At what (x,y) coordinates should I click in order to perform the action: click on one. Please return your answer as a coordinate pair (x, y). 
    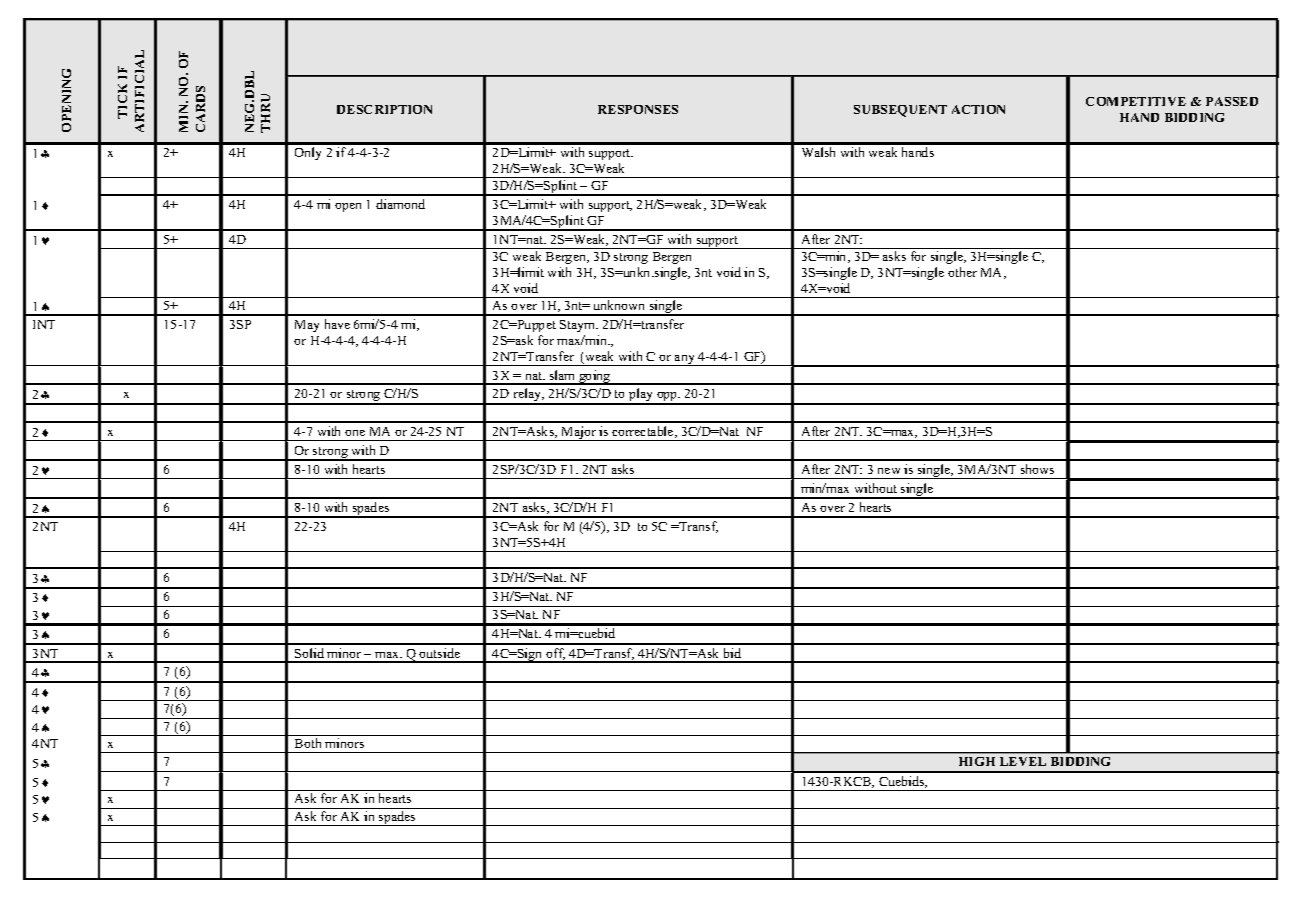
    Looking at the image, I should click on (355, 433).
